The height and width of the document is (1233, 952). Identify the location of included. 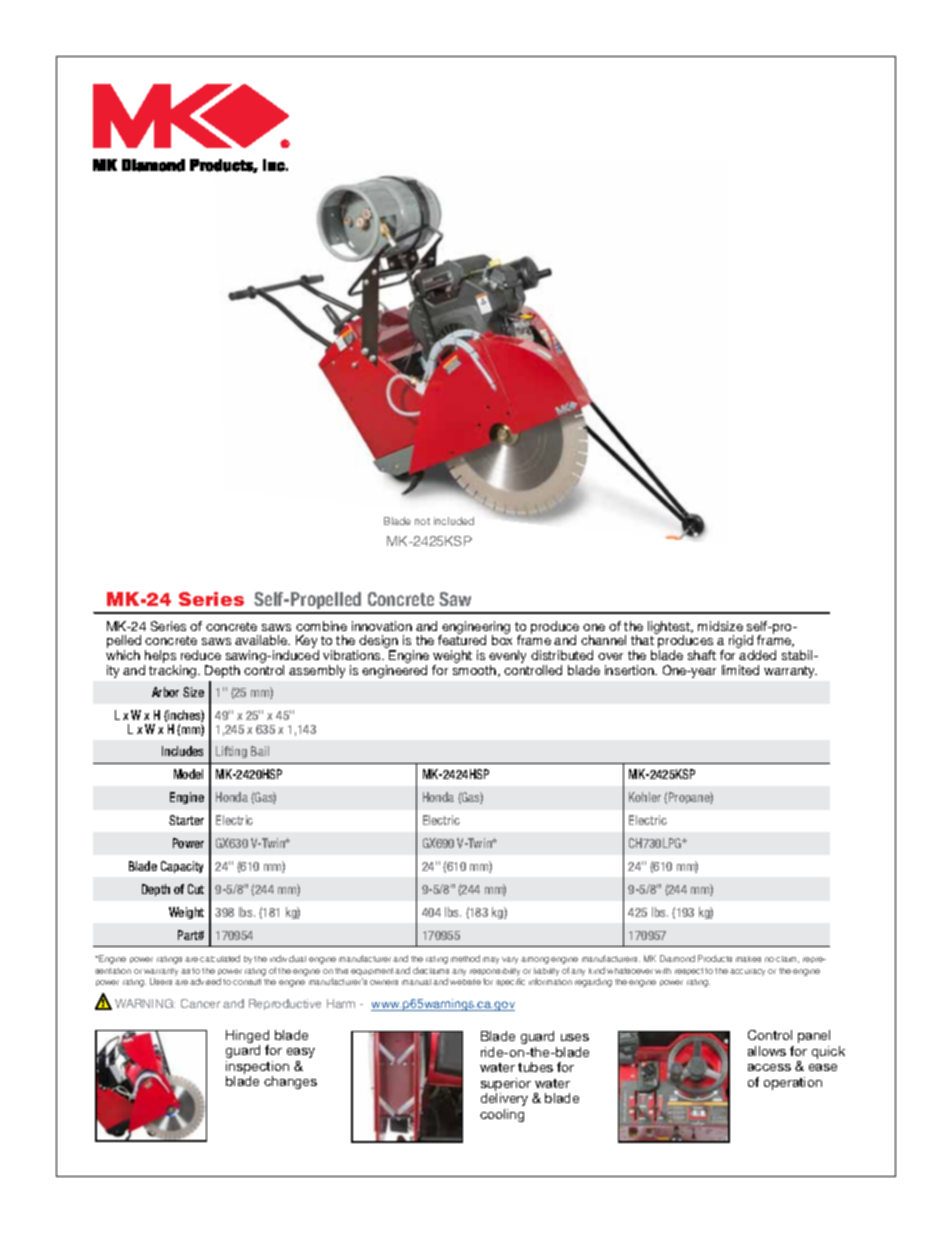
(454, 521).
